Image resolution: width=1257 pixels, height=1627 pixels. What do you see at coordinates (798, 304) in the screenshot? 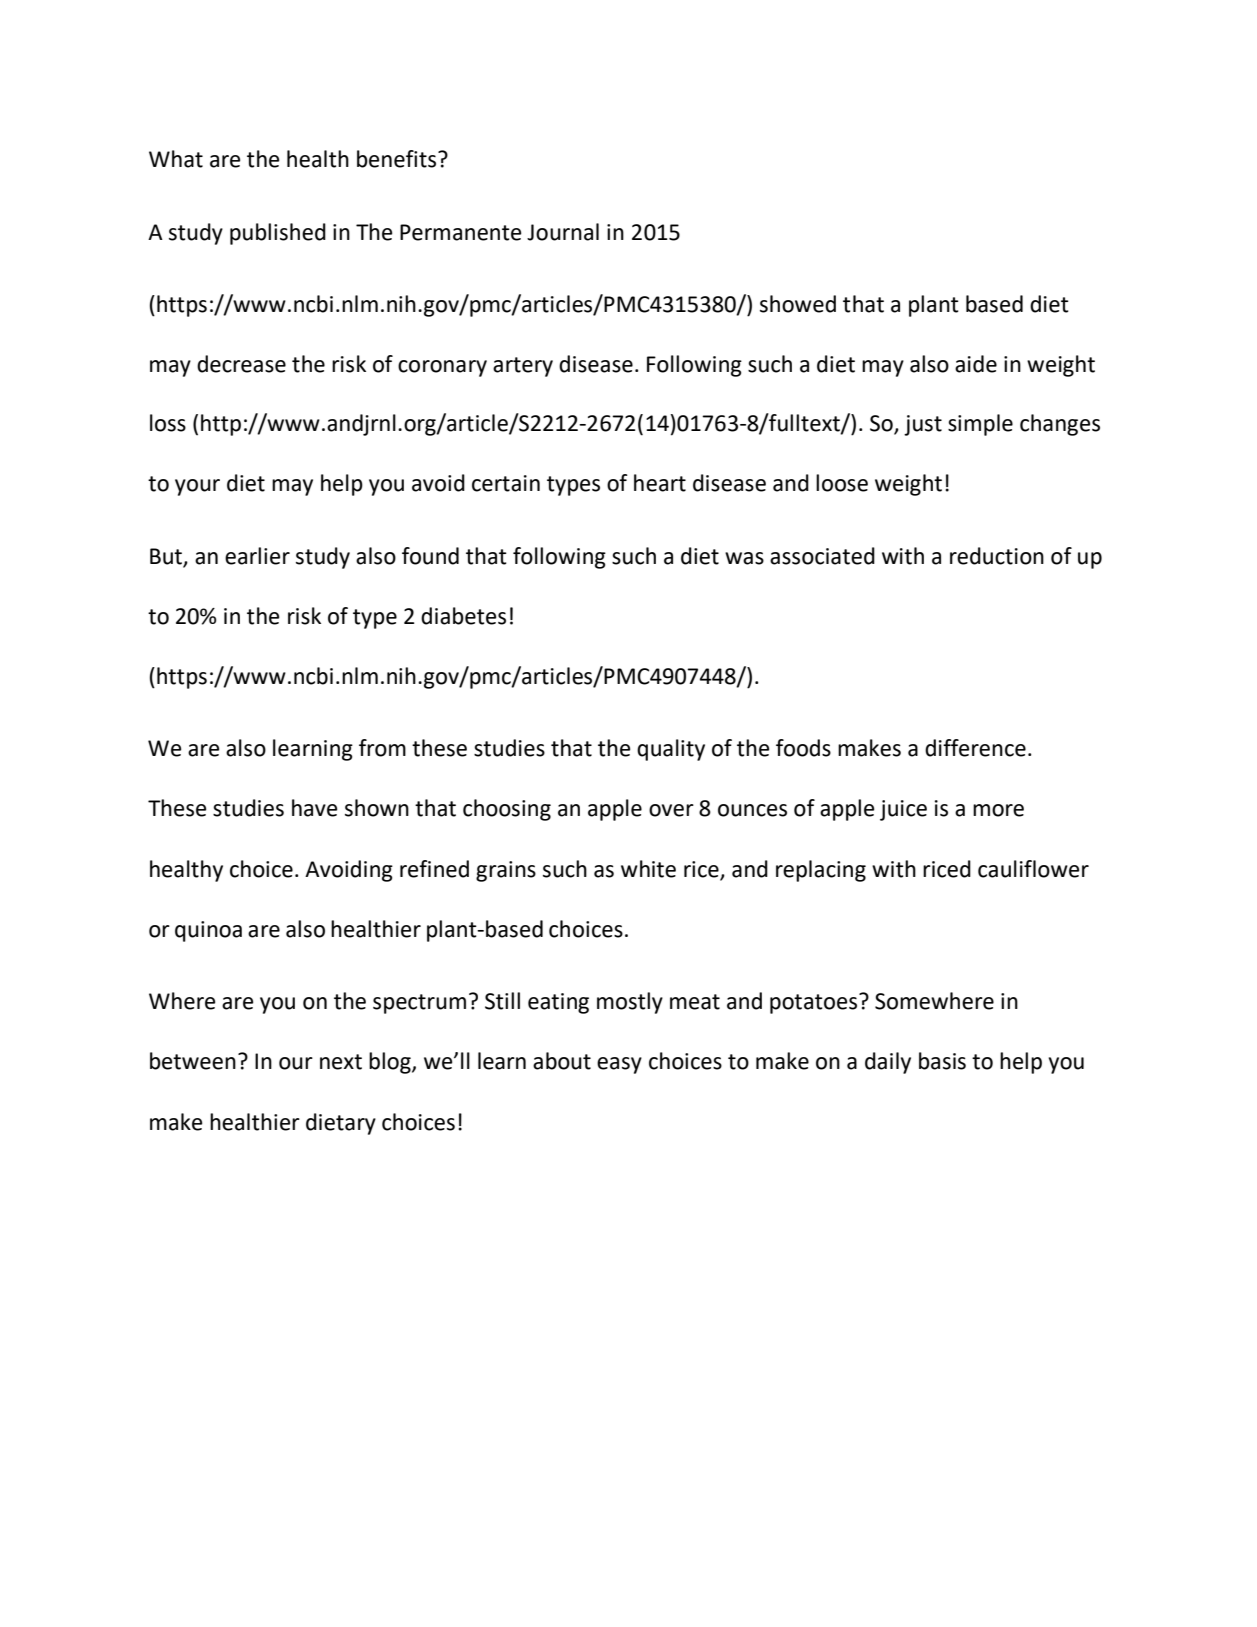
I see `showed` at bounding box center [798, 304].
